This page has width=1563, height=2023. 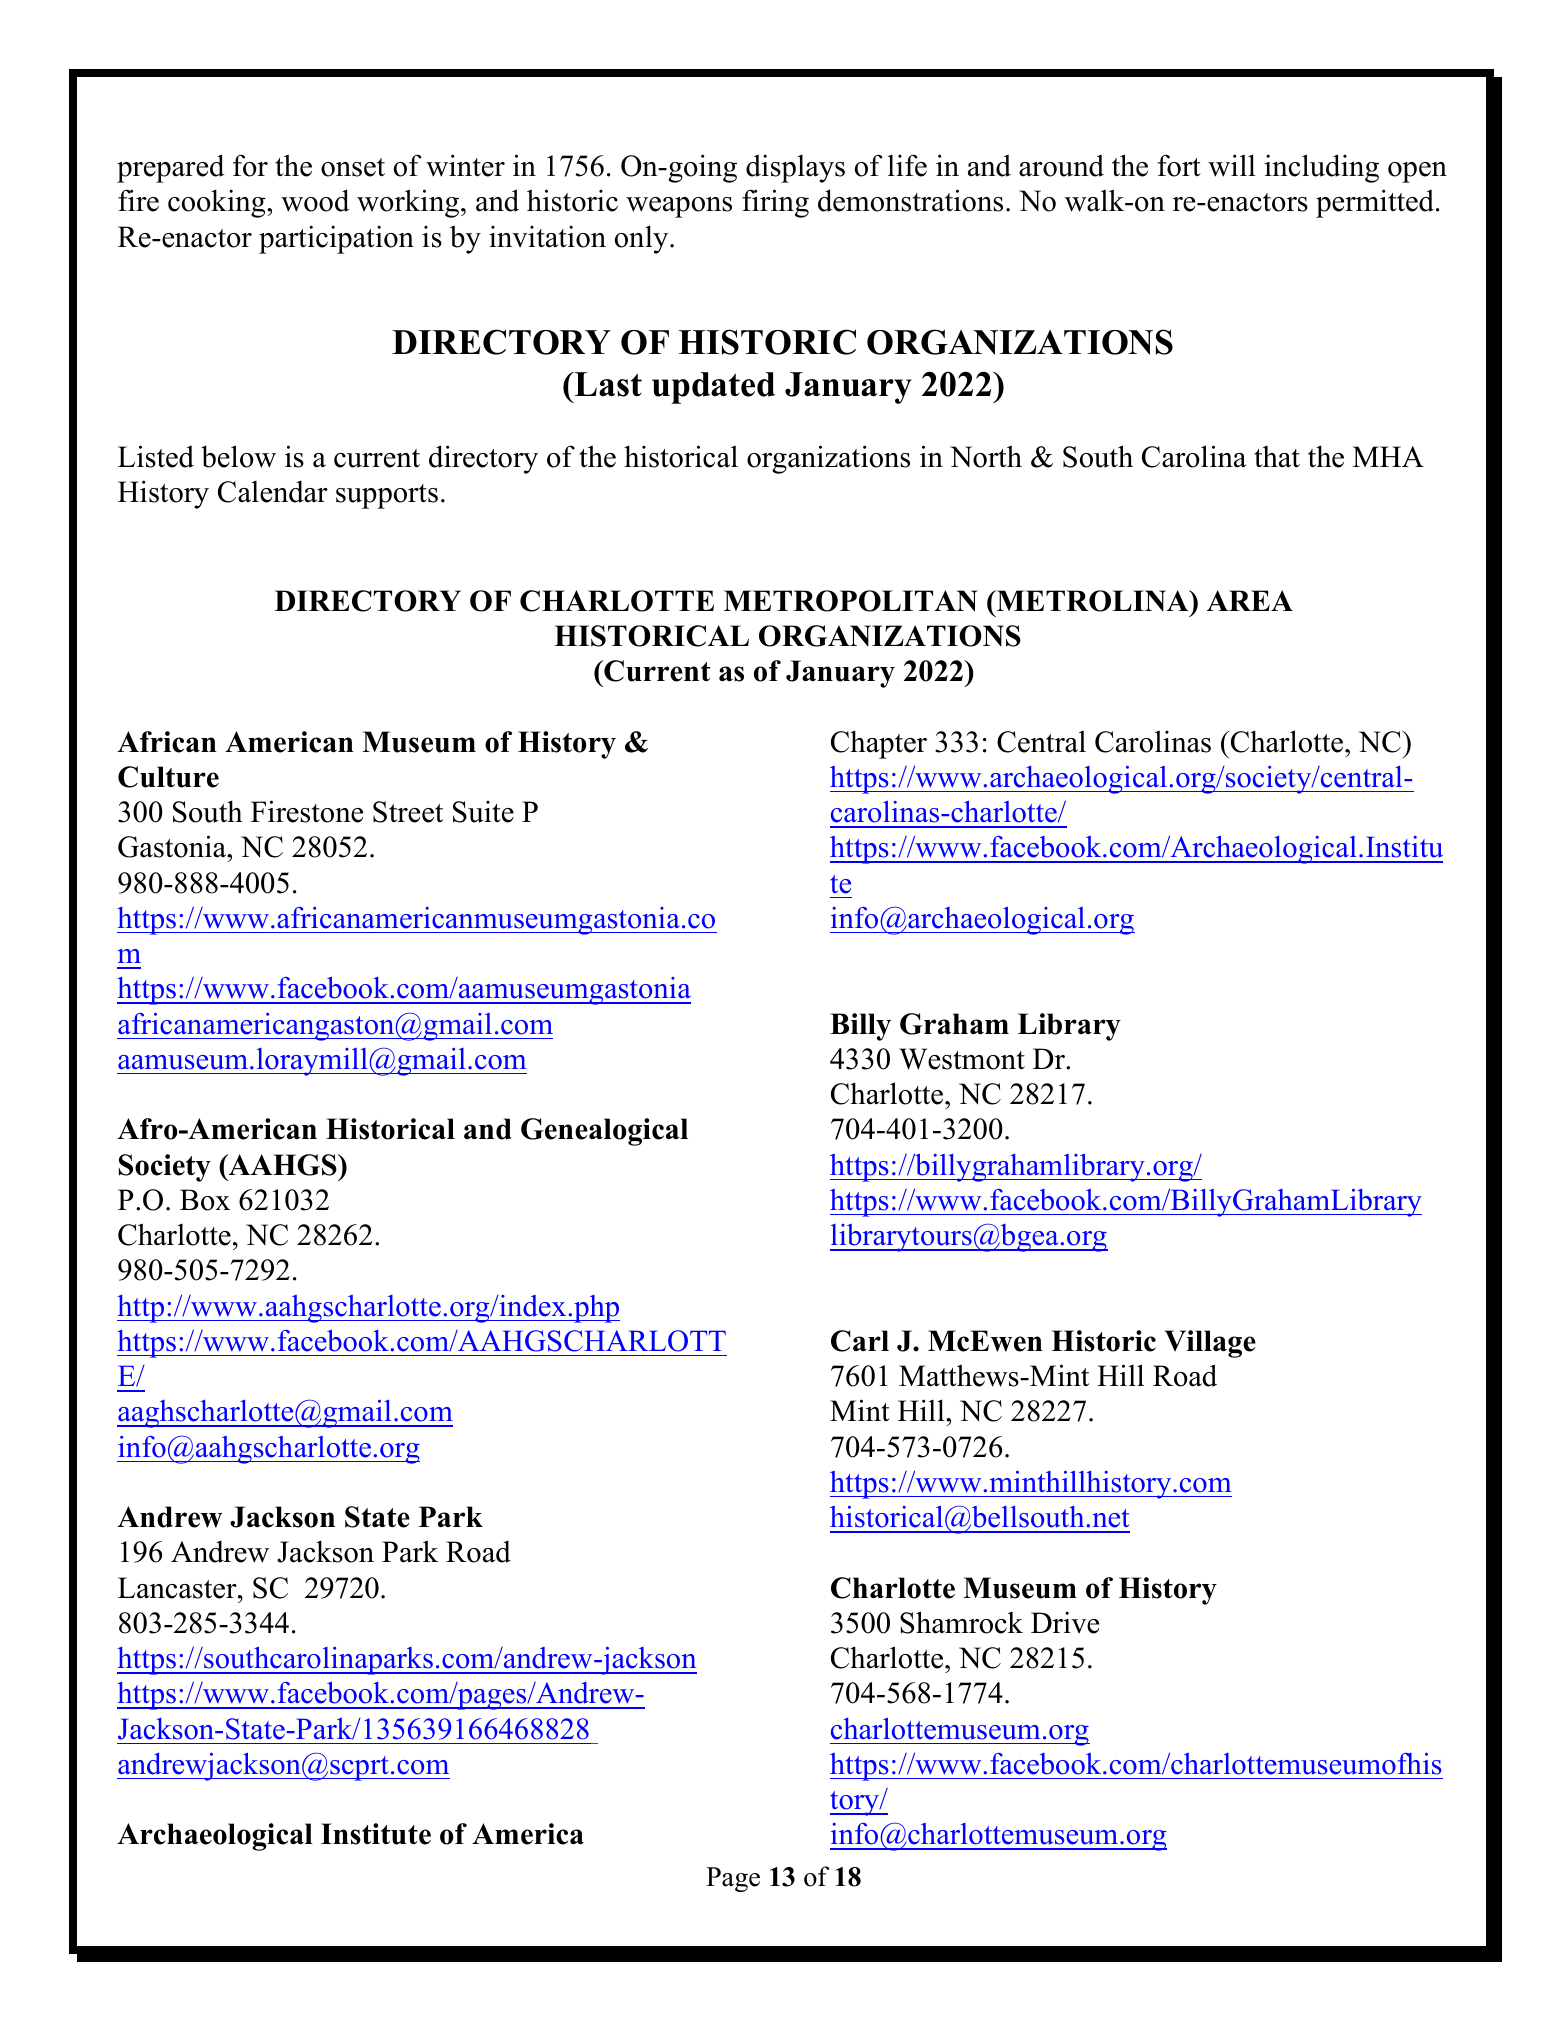 What do you see at coordinates (1232, 165) in the page?
I see `will` at bounding box center [1232, 165].
